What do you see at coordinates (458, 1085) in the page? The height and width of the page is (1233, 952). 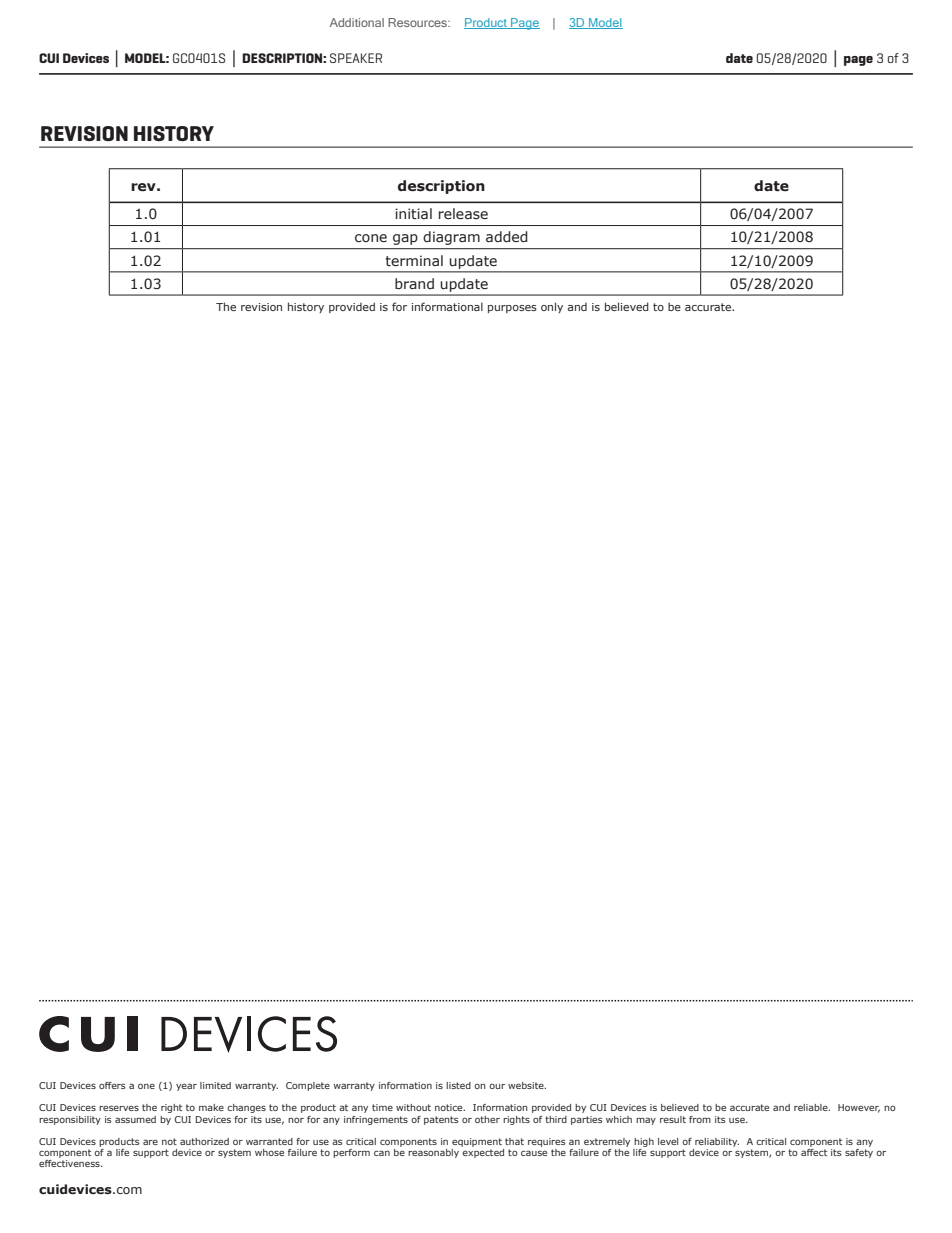 I see `listed` at bounding box center [458, 1085].
